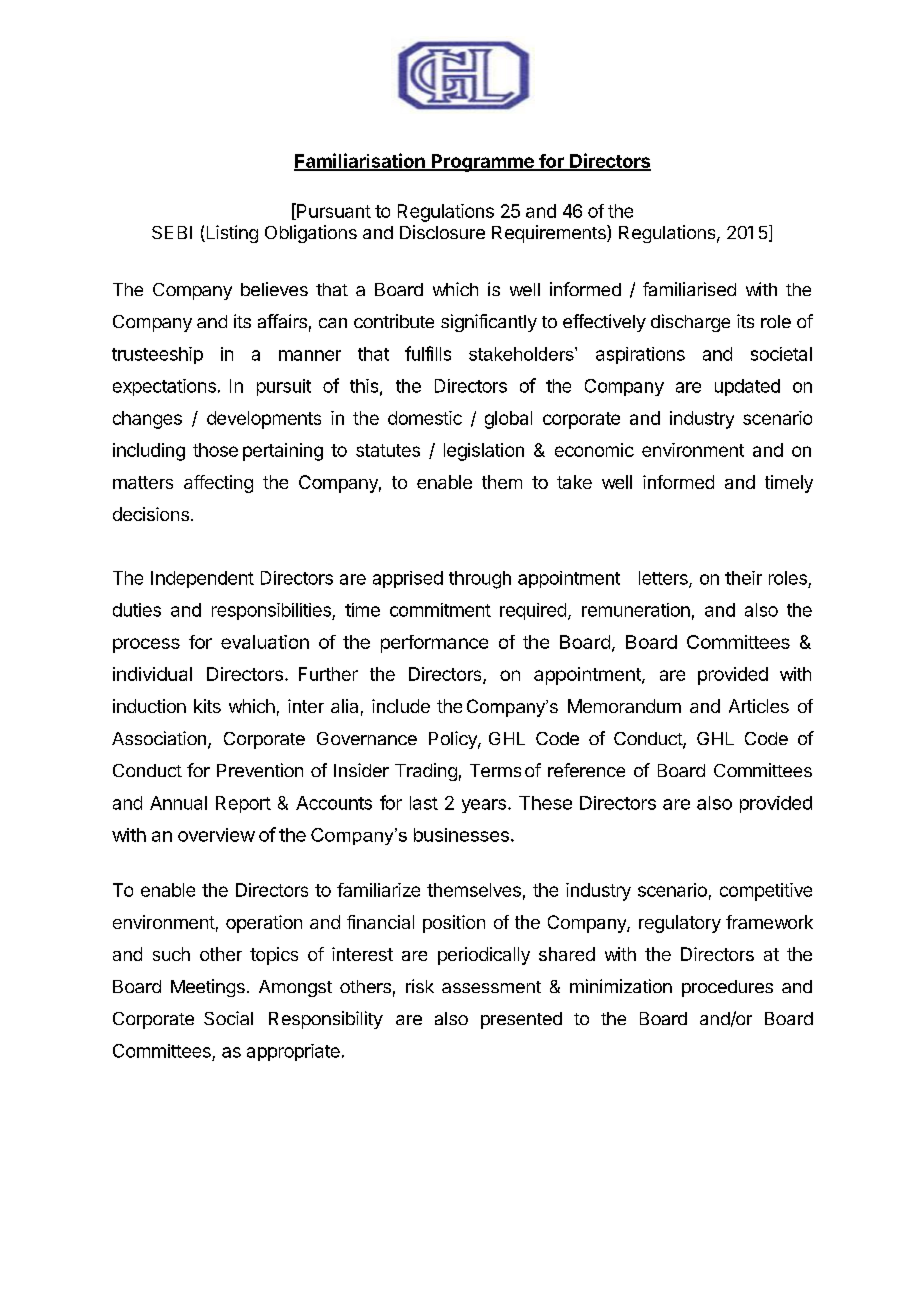  What do you see at coordinates (594, 450) in the document?
I see `economic` at bounding box center [594, 450].
